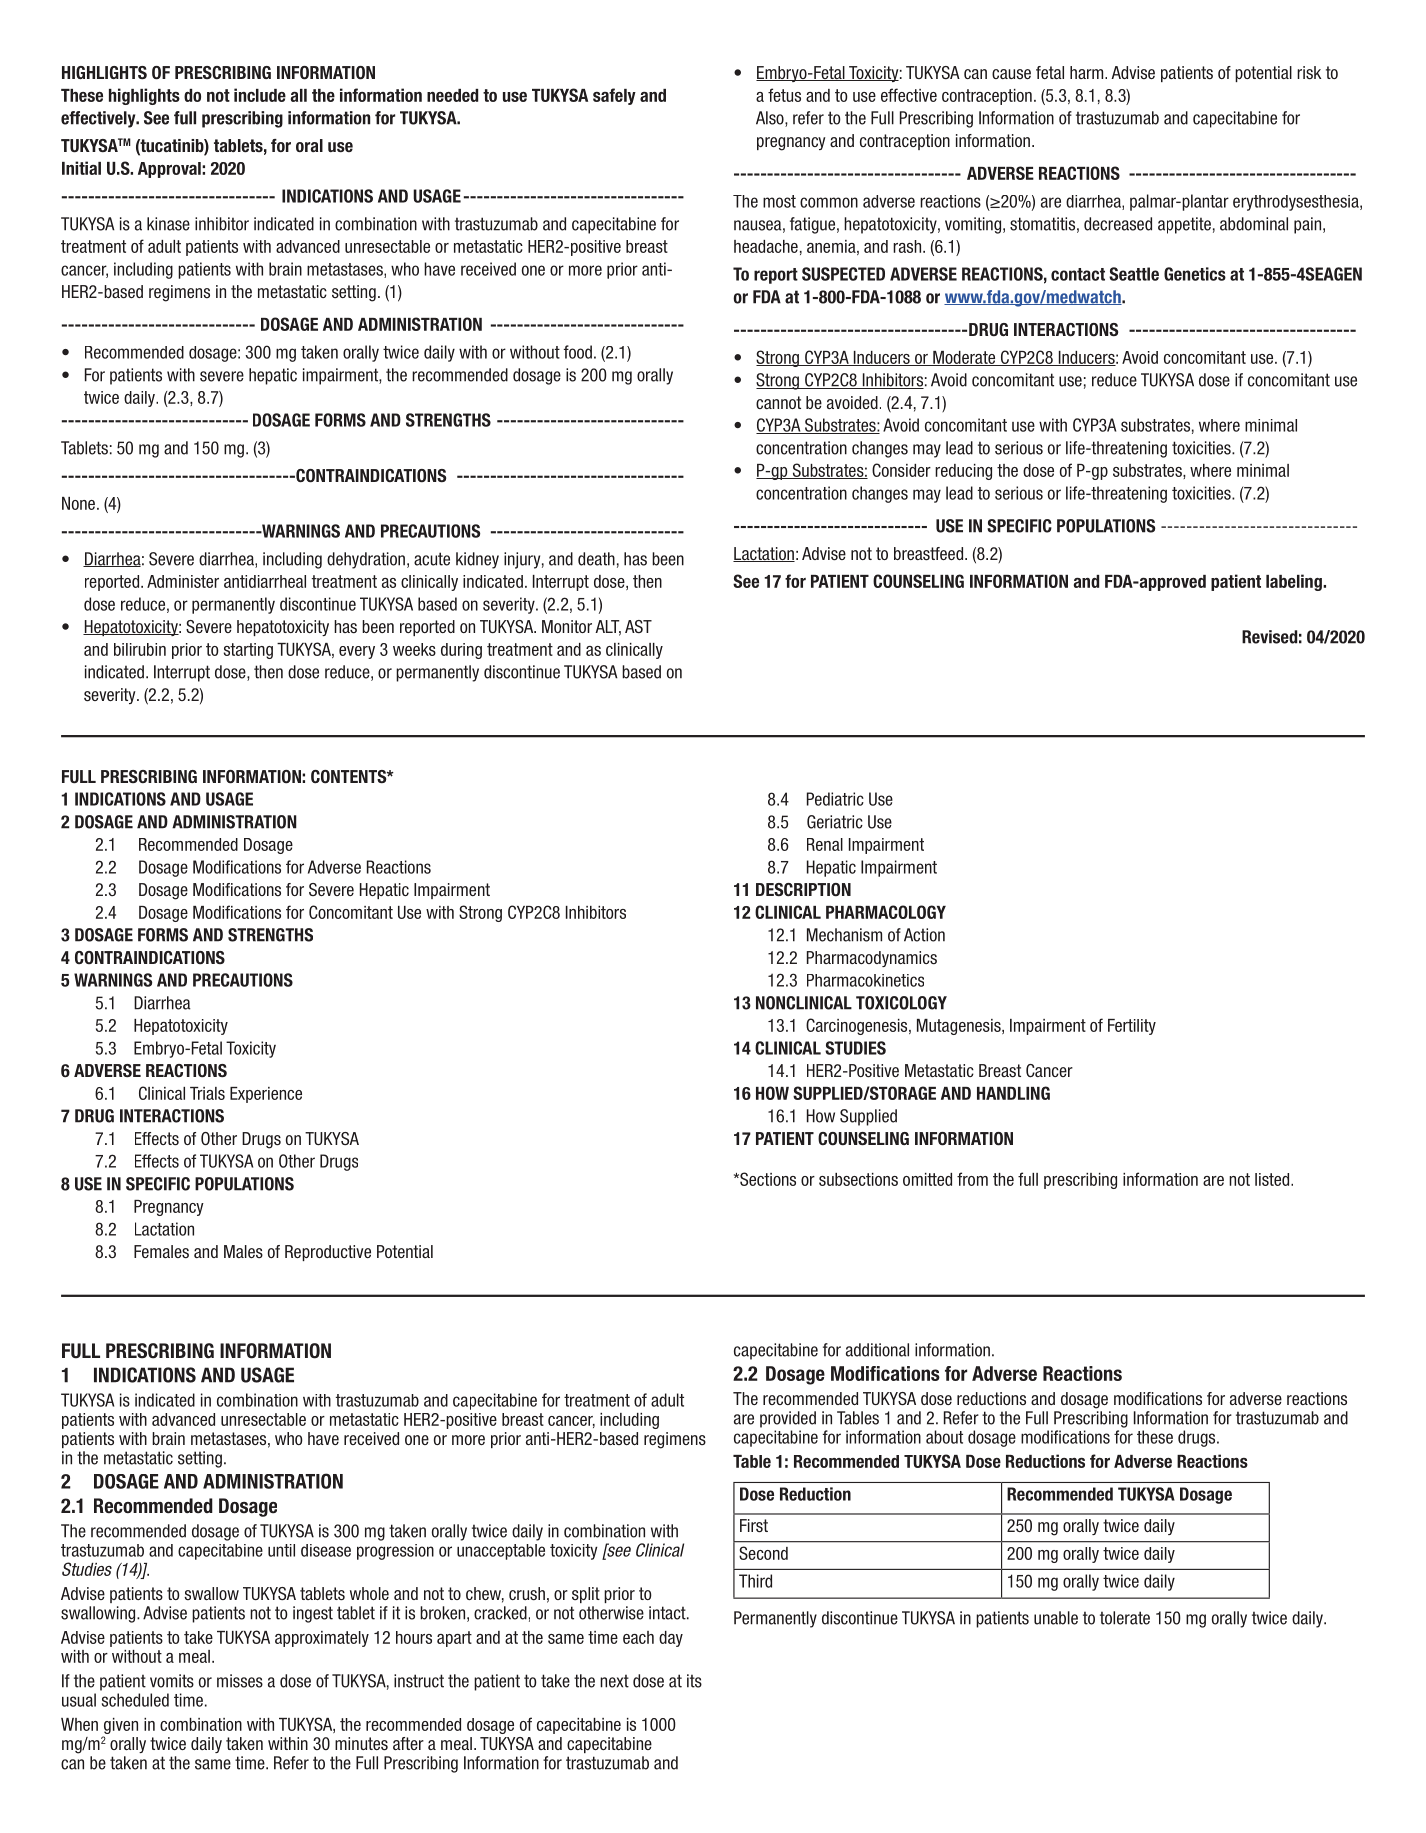 The height and width of the page is (1833, 1426). What do you see at coordinates (1273, 1179) in the page?
I see `listed` at bounding box center [1273, 1179].
